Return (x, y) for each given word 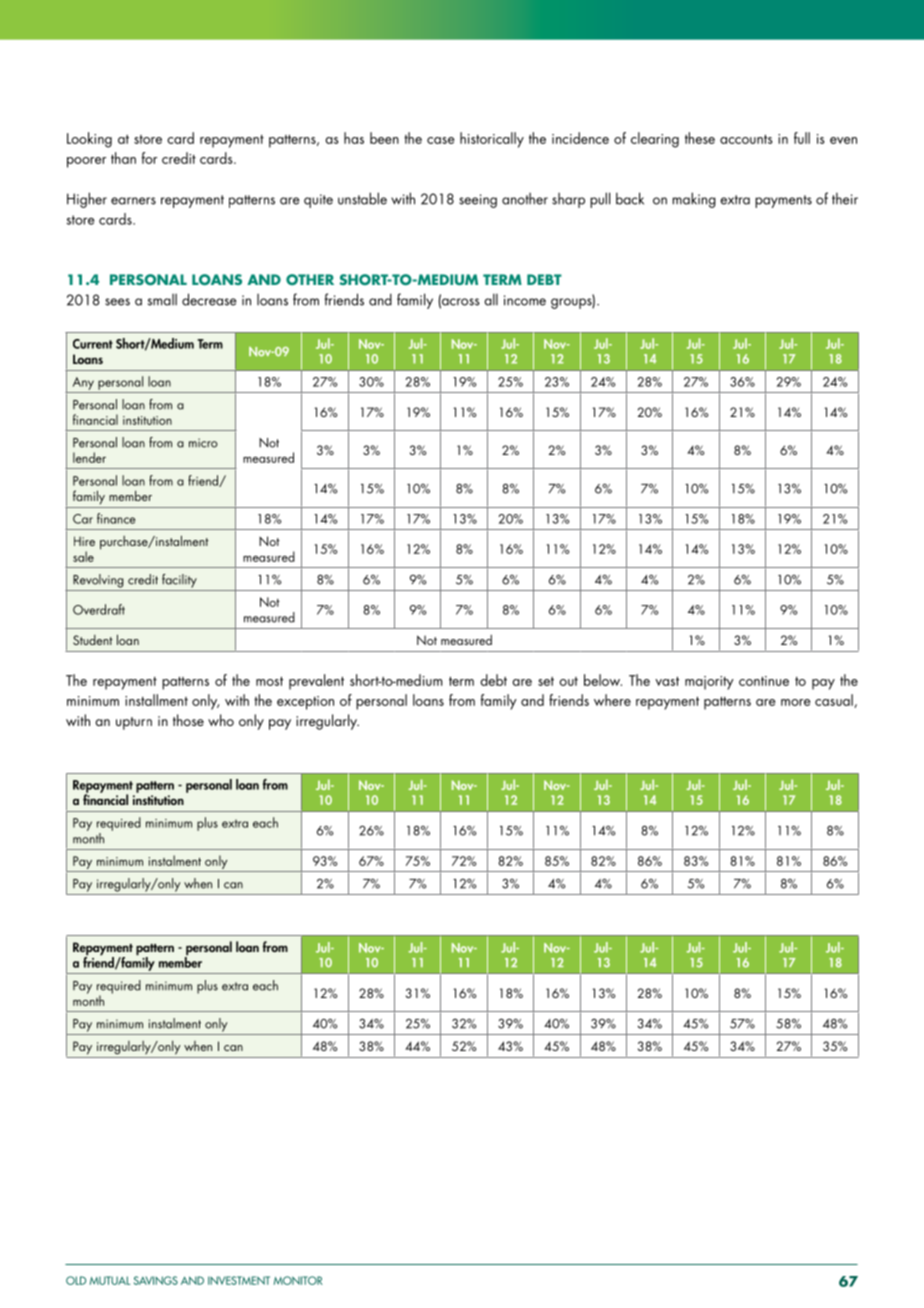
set (546, 681)
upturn (134, 723)
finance (116, 518)
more (795, 702)
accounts (746, 139)
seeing (478, 201)
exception (305, 703)
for (149, 158)
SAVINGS (156, 1280)
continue (764, 681)
